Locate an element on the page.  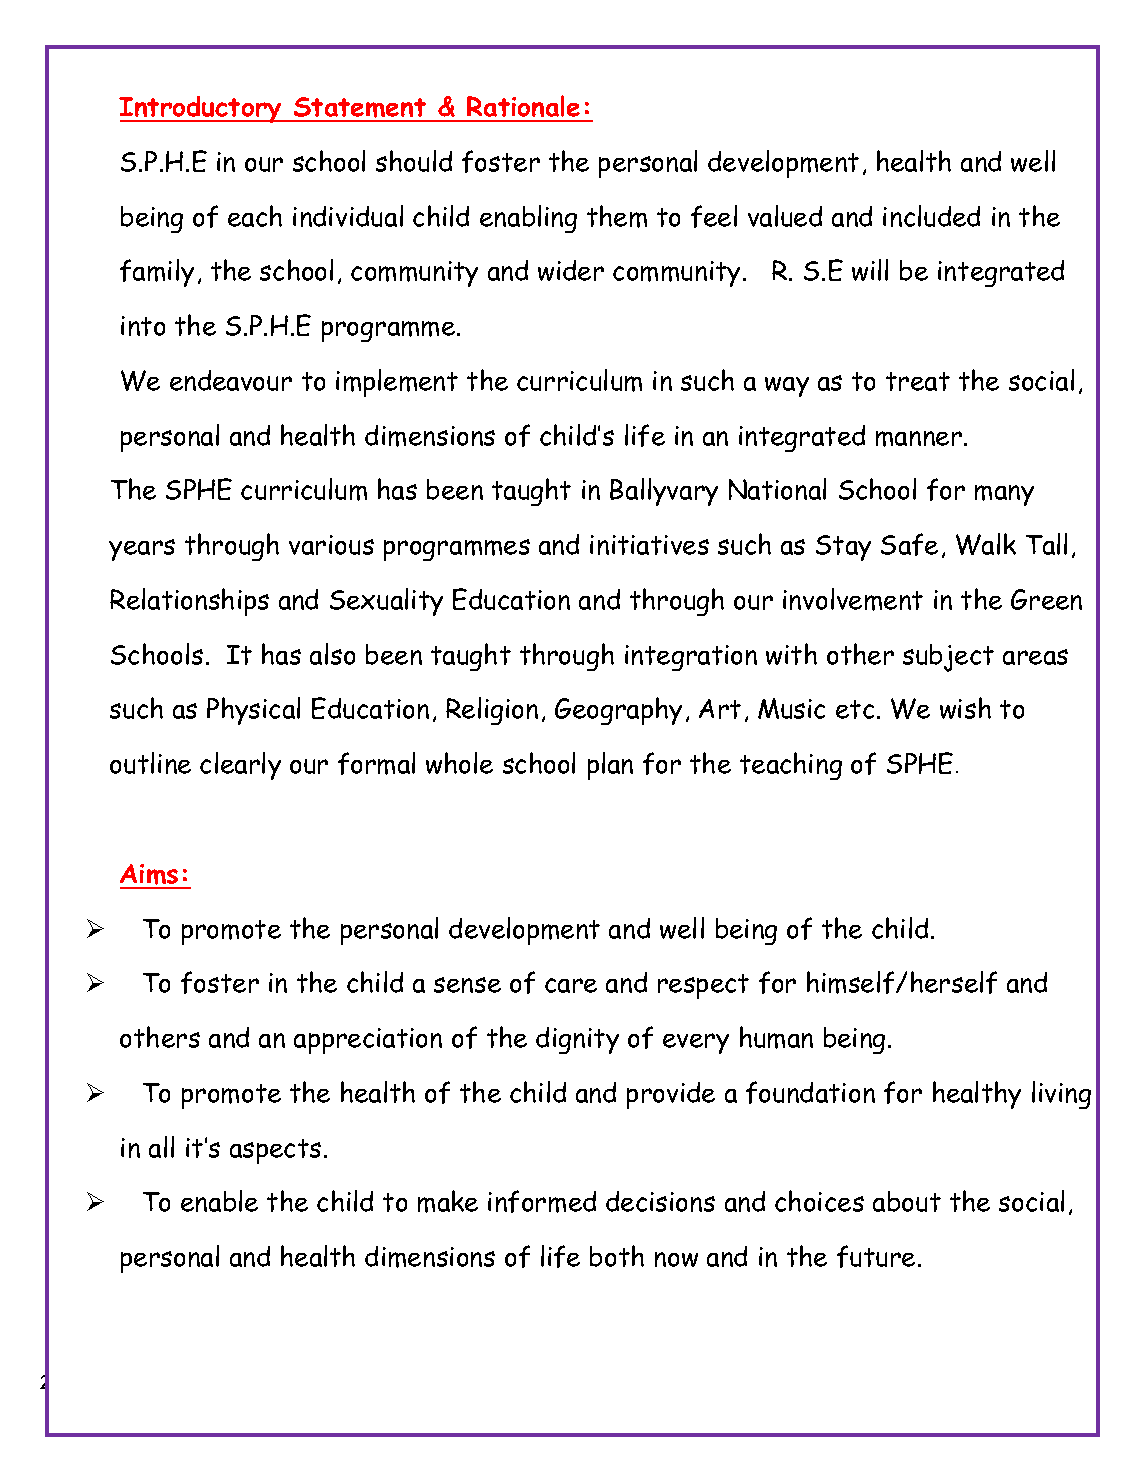
various is located at coordinates (331, 545).
